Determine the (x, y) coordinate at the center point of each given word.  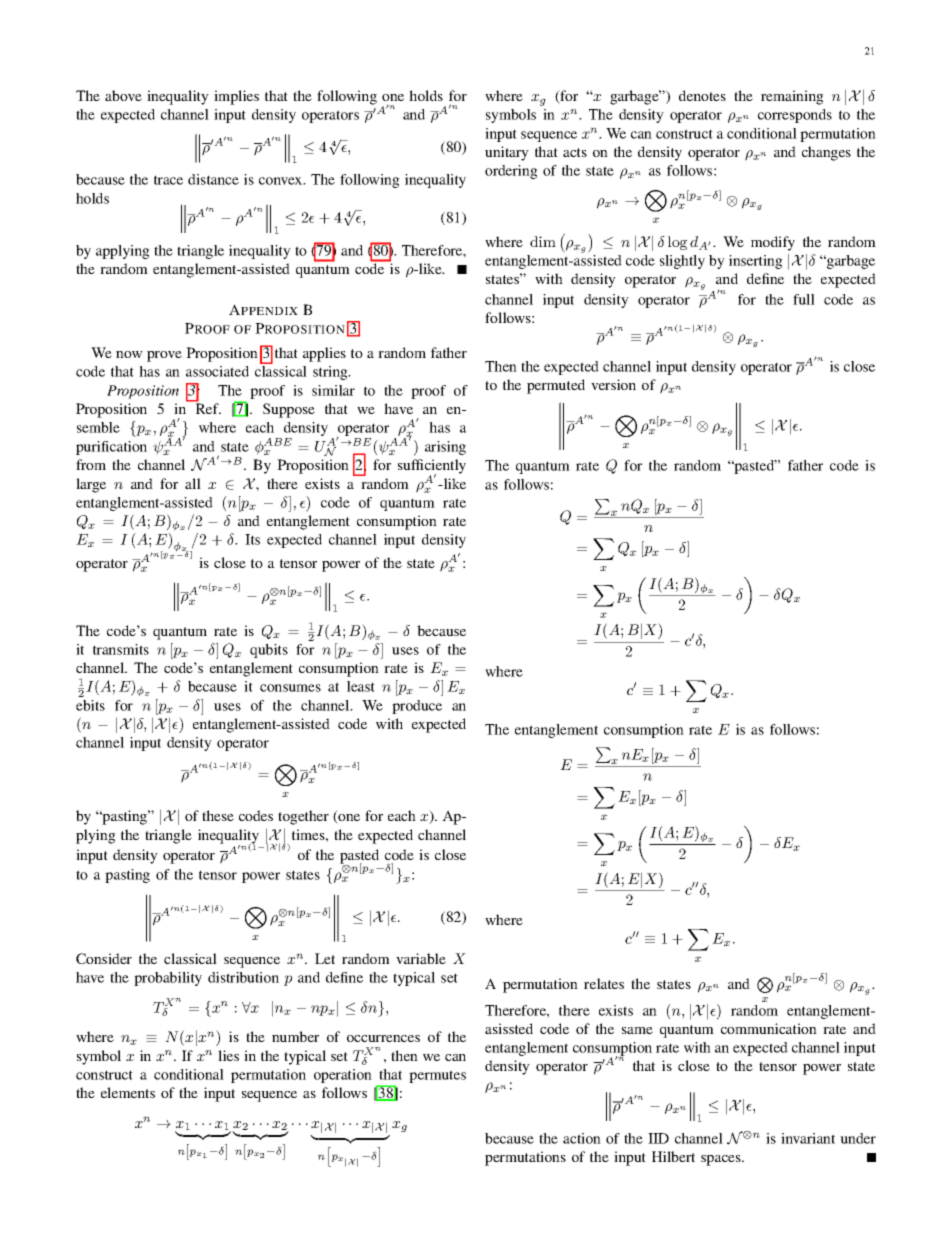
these (218, 815)
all (193, 483)
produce (417, 707)
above (123, 95)
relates (604, 983)
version (613, 384)
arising (445, 448)
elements (128, 1092)
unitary (507, 153)
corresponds (795, 116)
